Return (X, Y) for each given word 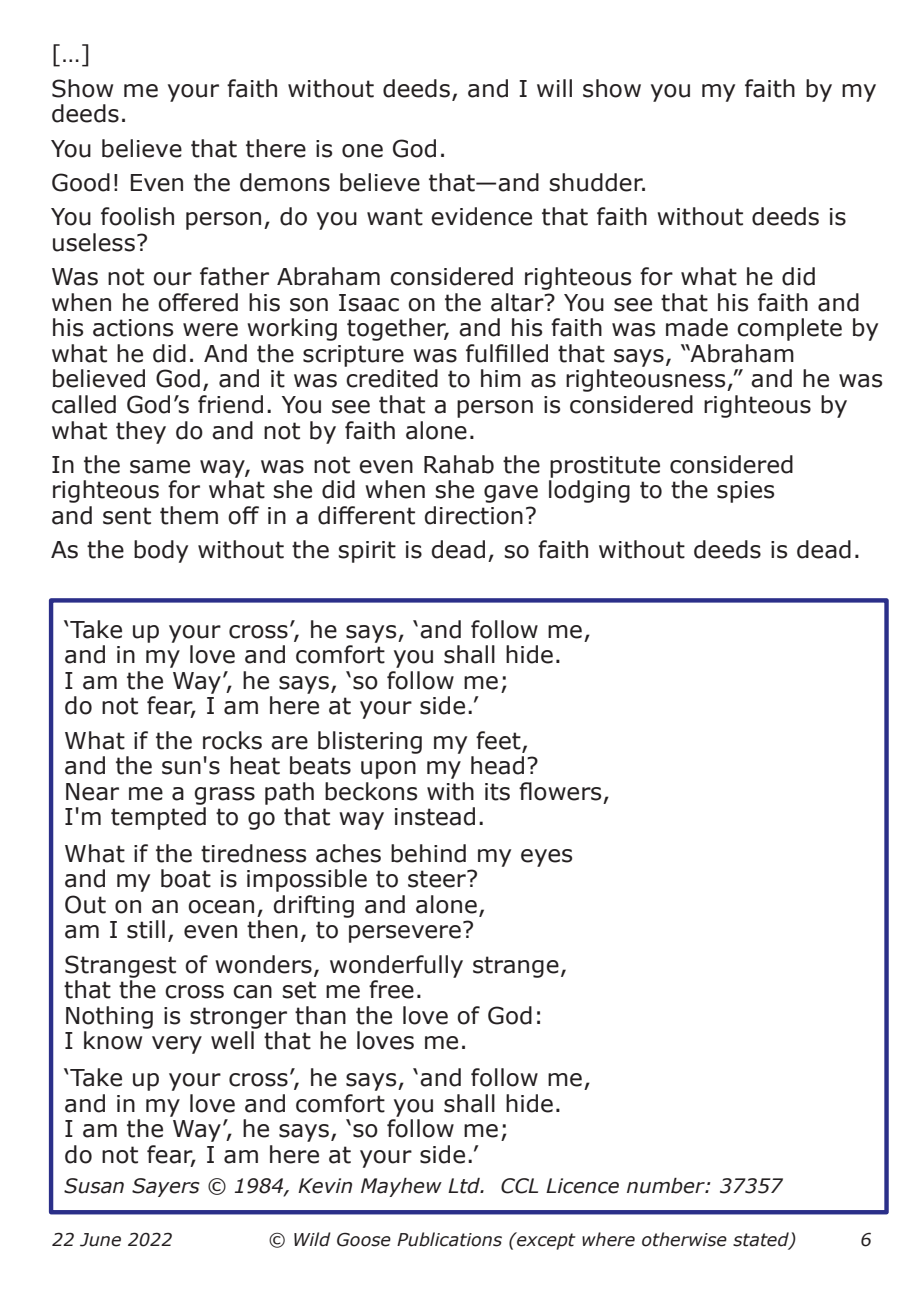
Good (81, 182)
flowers (560, 791)
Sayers (166, 1187)
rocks (232, 740)
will (554, 88)
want (395, 217)
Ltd (465, 1186)
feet (498, 740)
